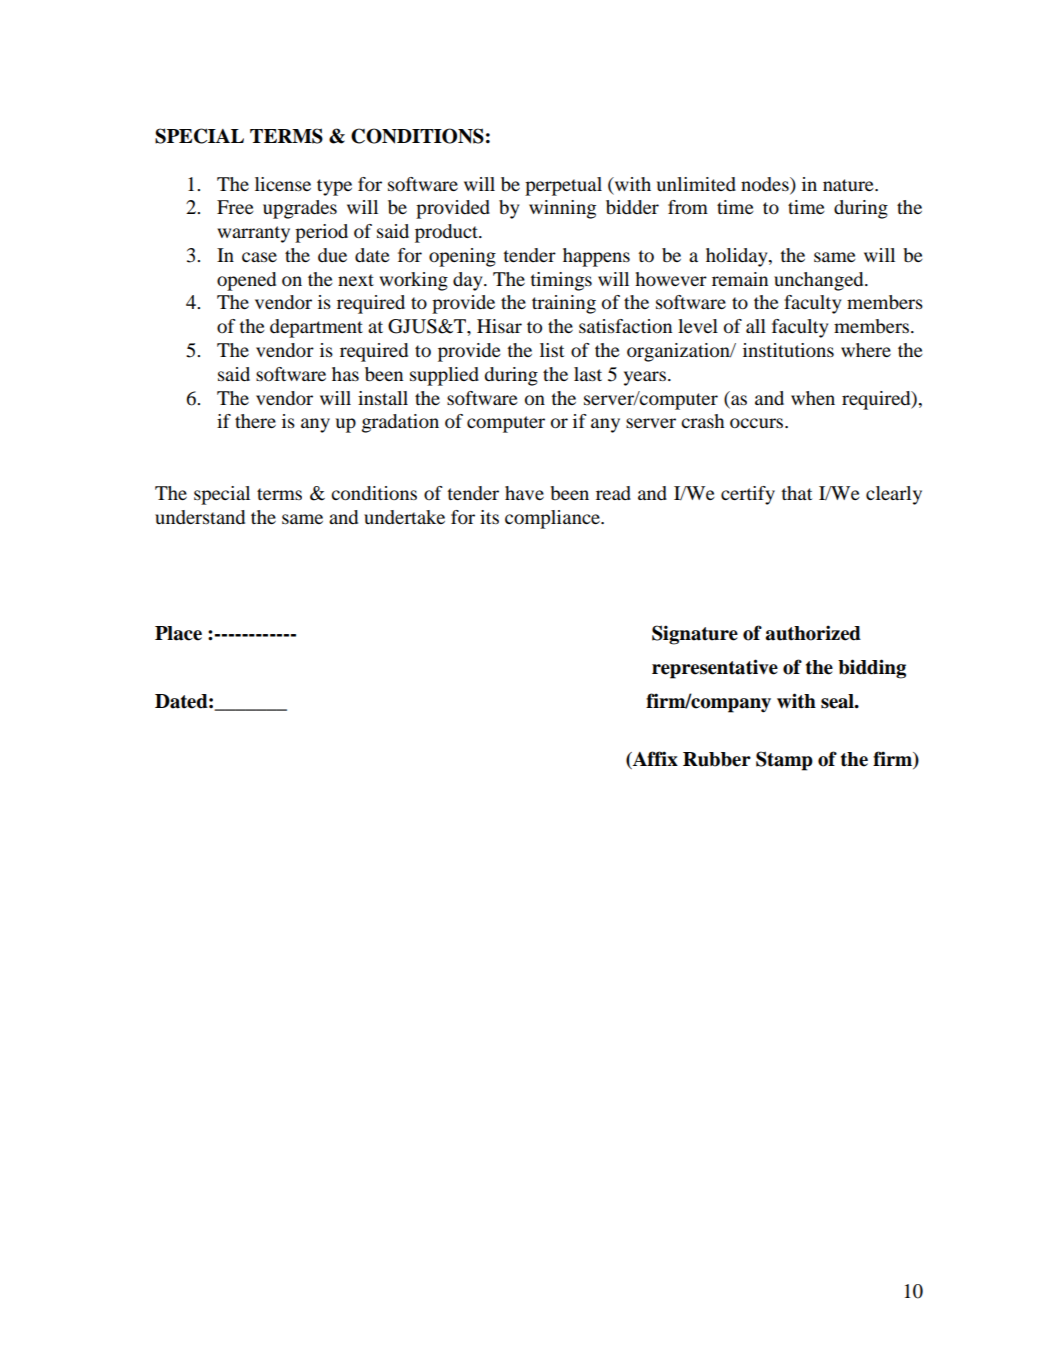 Image resolution: width=1055 pixels, height=1365 pixels. Describe the element at coordinates (255, 421) in the image. I see `there` at that location.
